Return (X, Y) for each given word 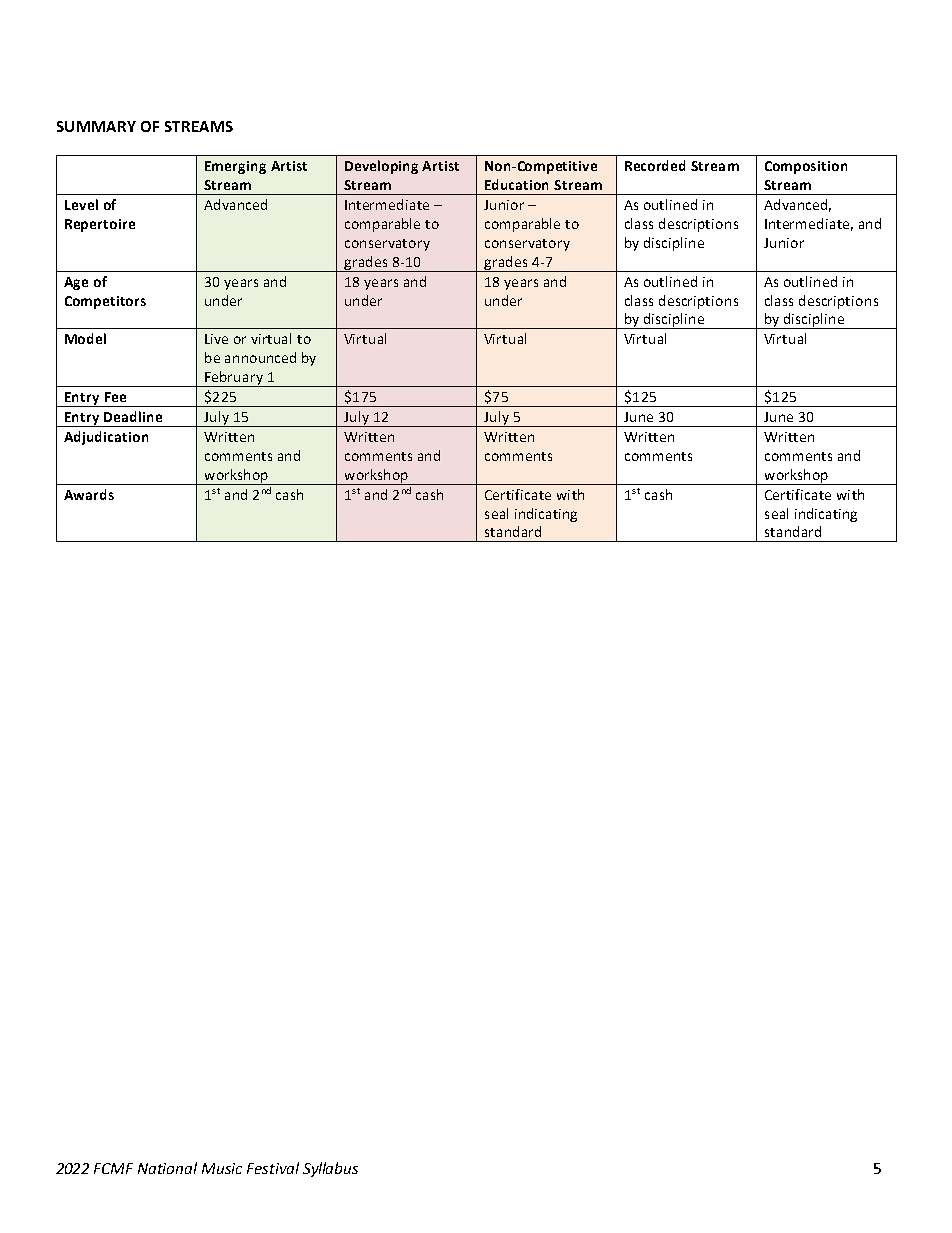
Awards (89, 494)
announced (260, 357)
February (234, 379)
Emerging (235, 167)
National (167, 1168)
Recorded (655, 165)
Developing (381, 167)
